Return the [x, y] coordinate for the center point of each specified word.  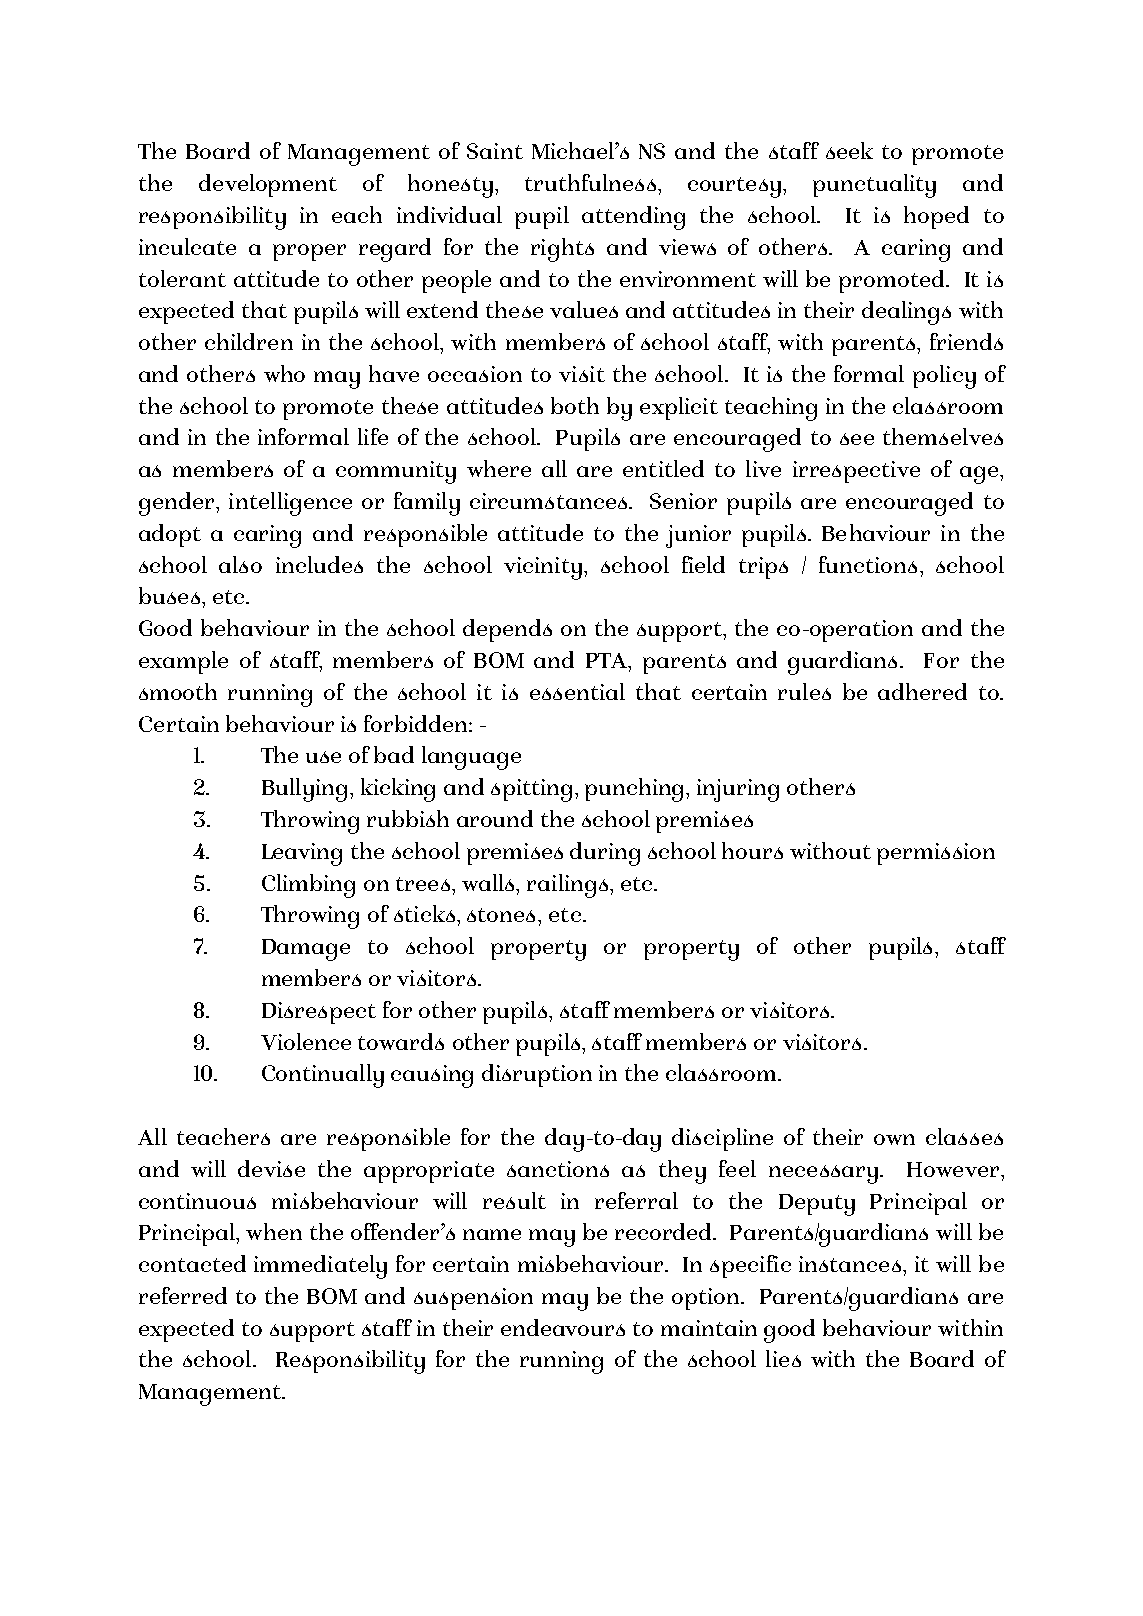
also [240, 564]
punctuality [874, 186]
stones [503, 915]
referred [183, 1295]
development [268, 185]
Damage [306, 950]
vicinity [543, 568]
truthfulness [592, 182]
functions [868, 564]
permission [936, 854]
